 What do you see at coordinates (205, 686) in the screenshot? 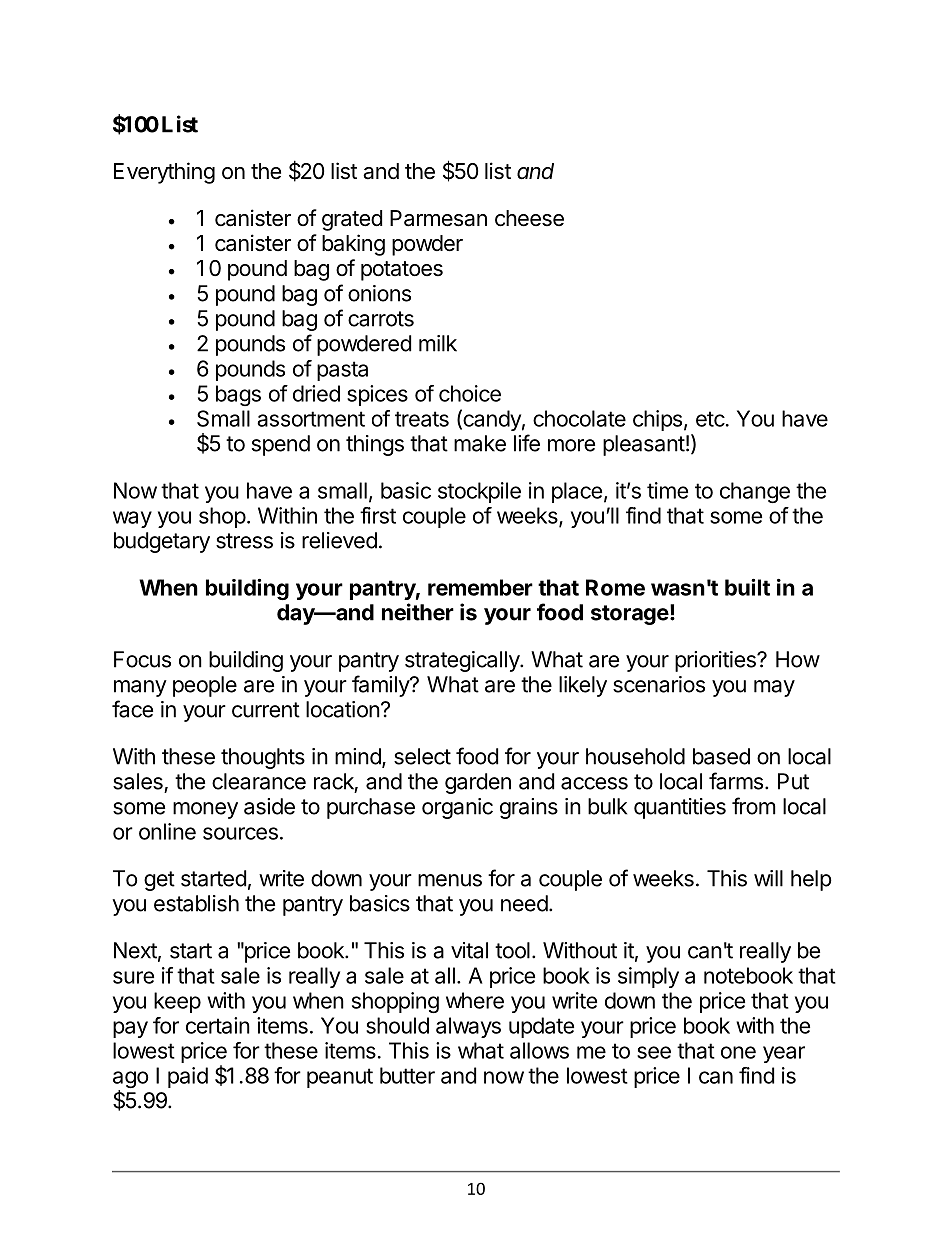
I see `people` at bounding box center [205, 686].
